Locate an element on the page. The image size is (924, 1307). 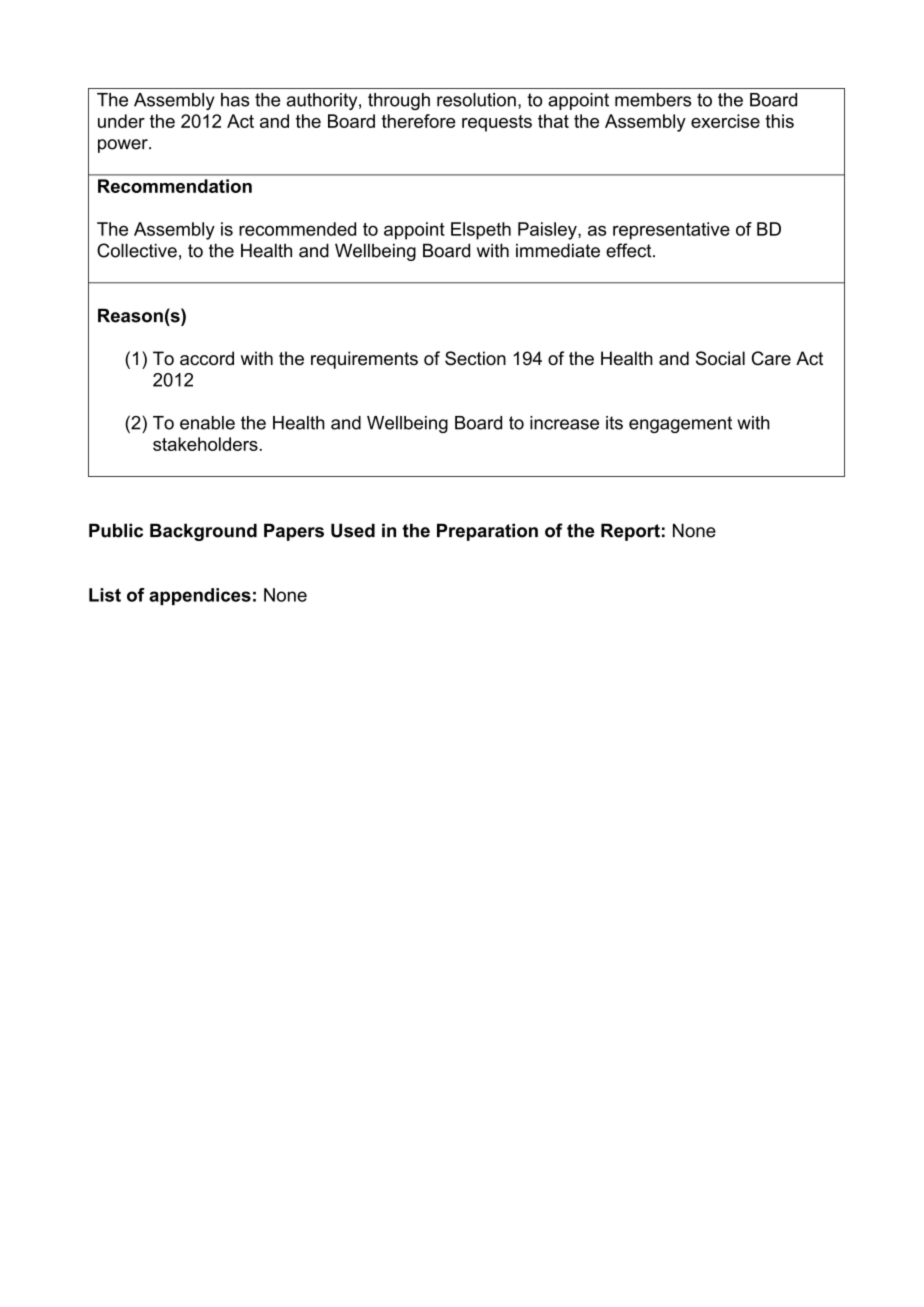
Preparation is located at coordinates (487, 532).
